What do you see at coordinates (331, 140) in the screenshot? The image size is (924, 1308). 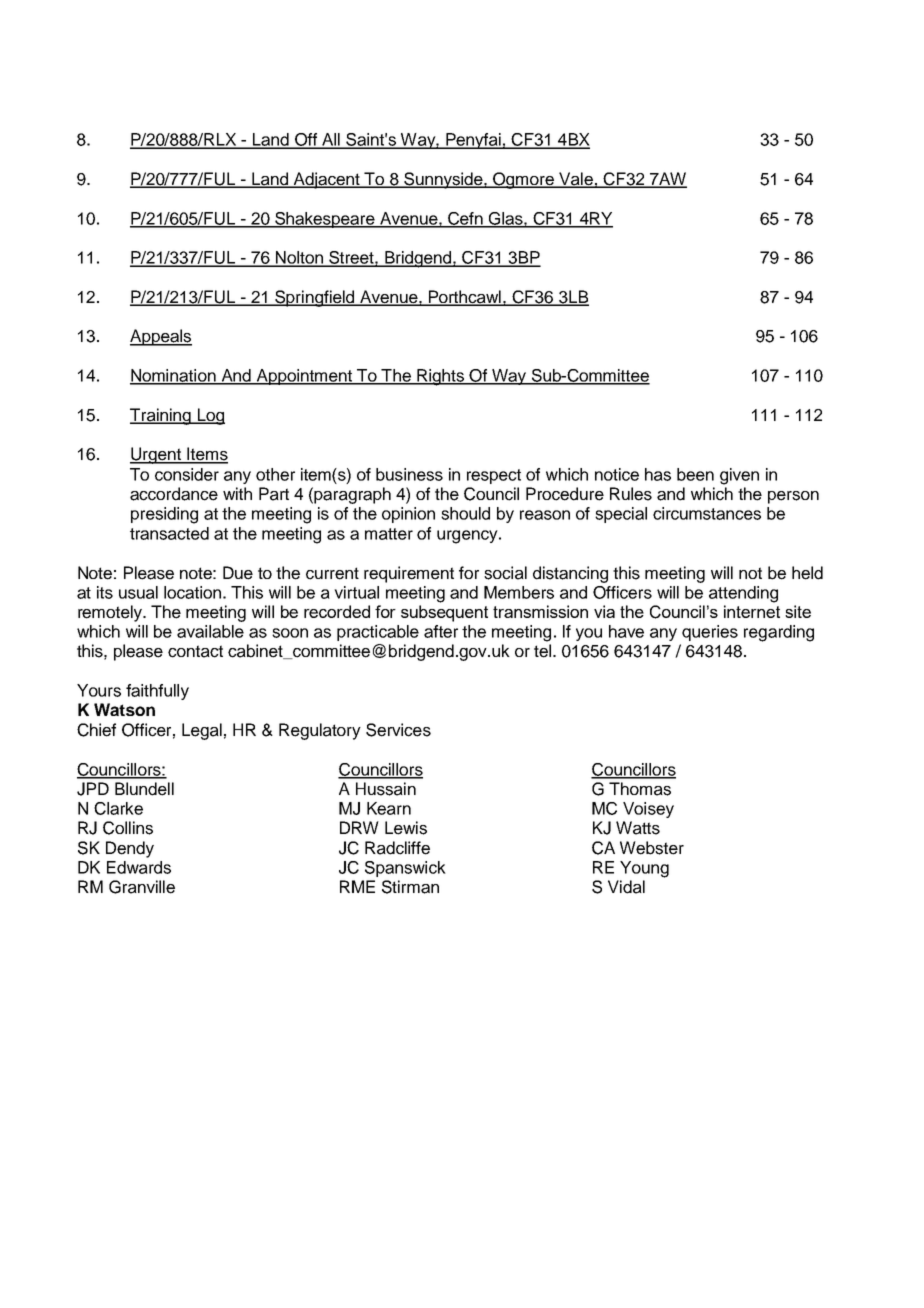 I see `All` at bounding box center [331, 140].
